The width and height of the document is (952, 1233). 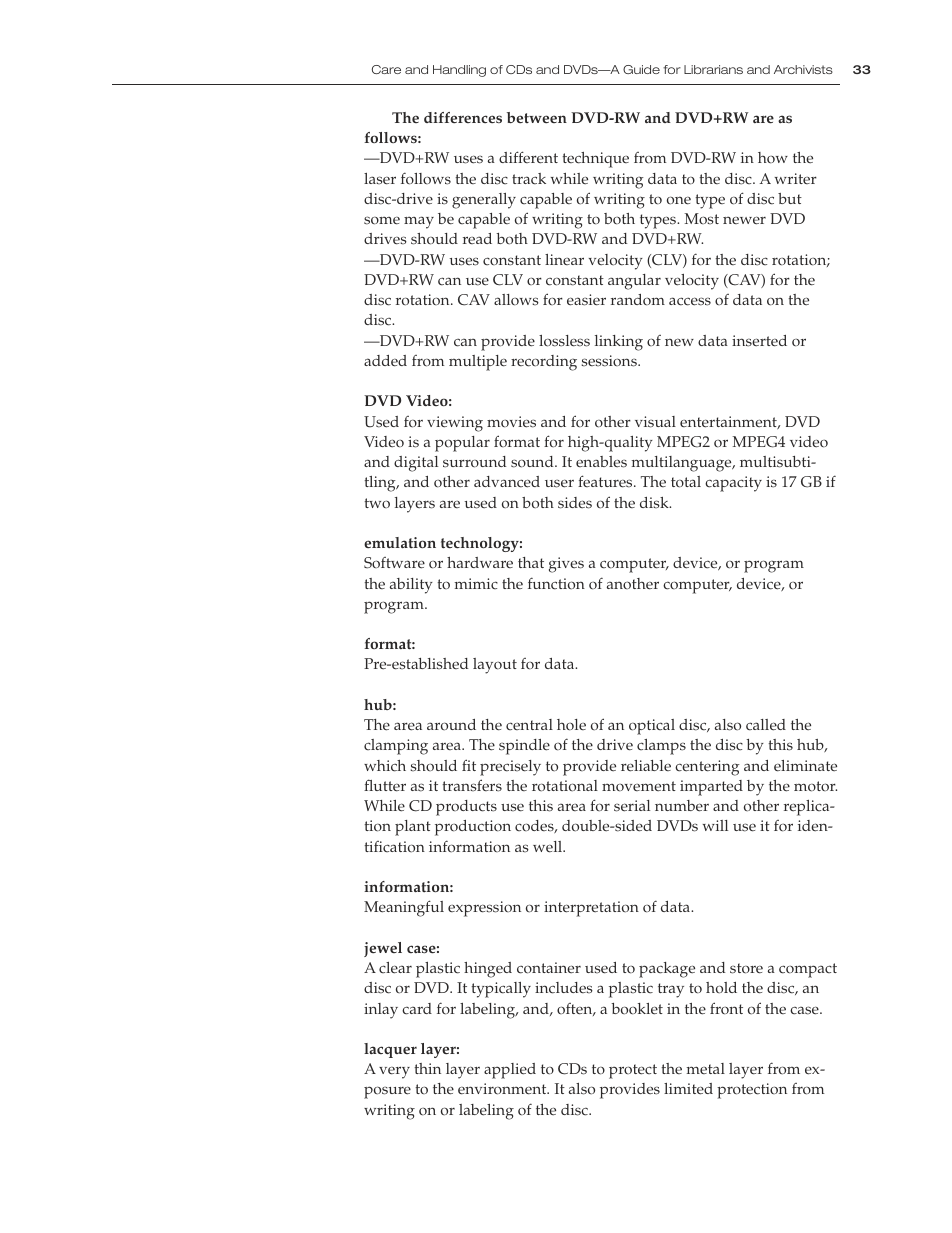 I want to click on thin, so click(x=427, y=1068).
